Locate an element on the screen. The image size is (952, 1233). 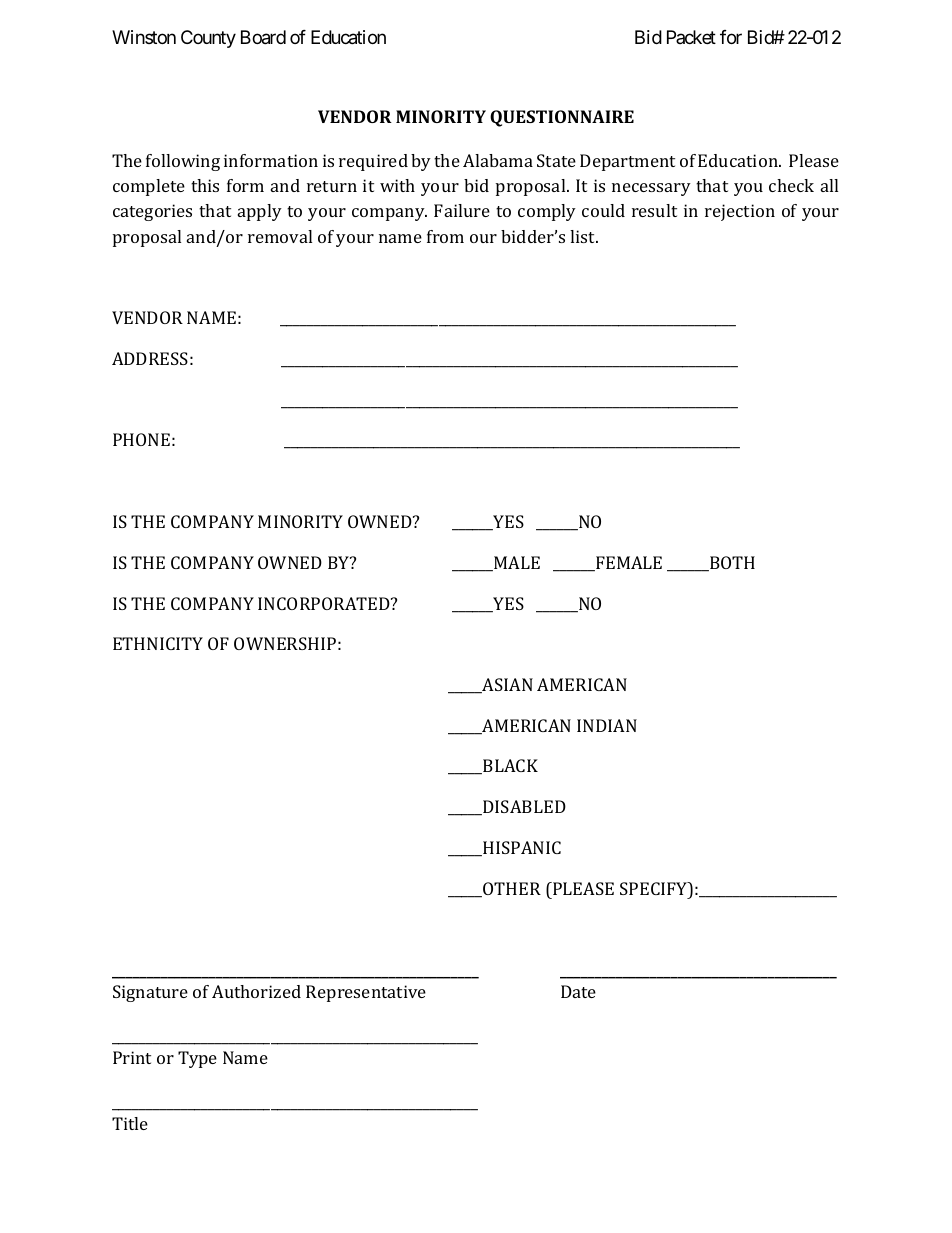
QUESTIONNAIRE is located at coordinates (562, 118).
